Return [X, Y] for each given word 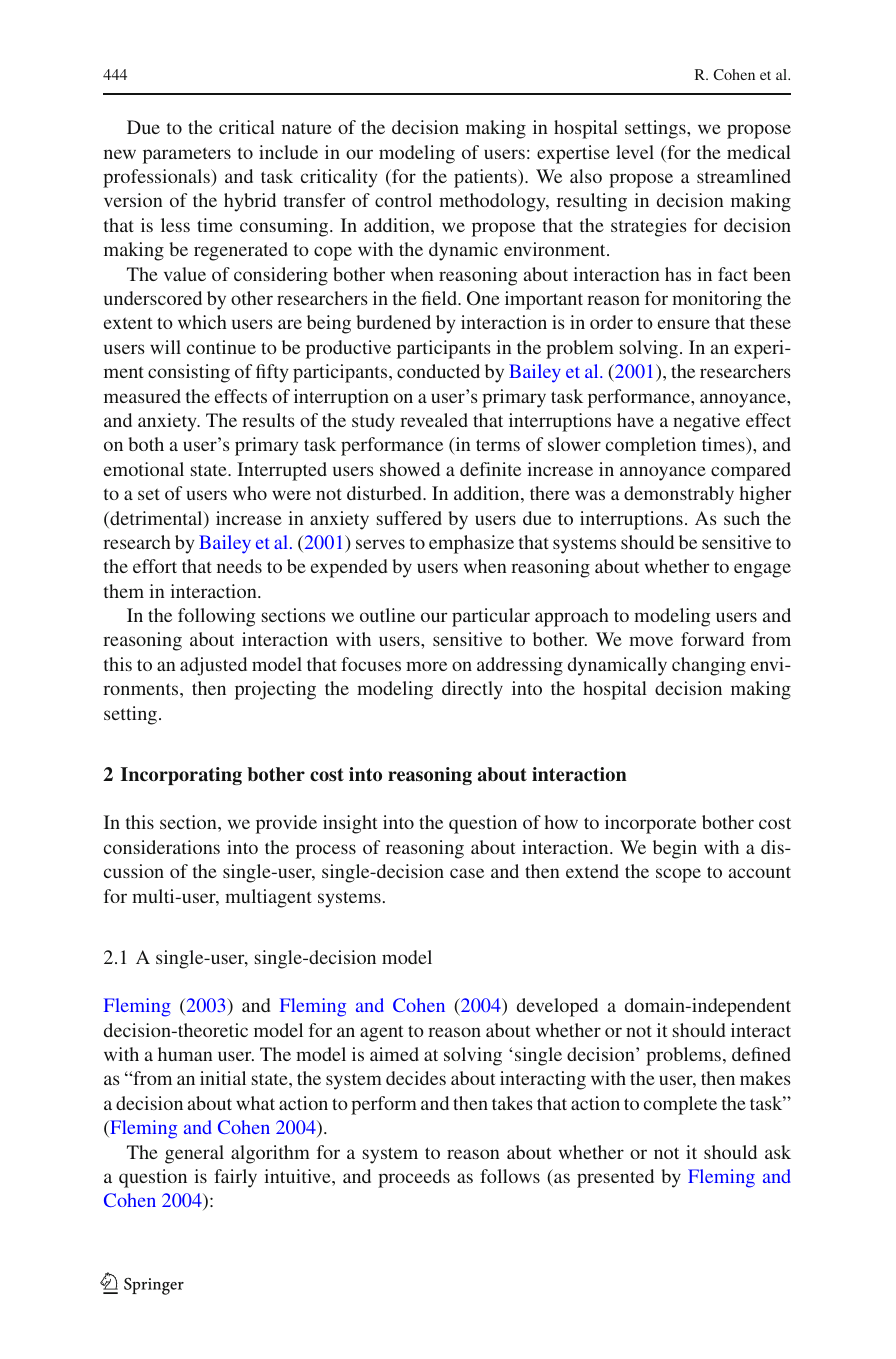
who [250, 493]
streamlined [744, 176]
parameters [187, 155]
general [194, 1154]
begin [675, 849]
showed [410, 469]
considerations [162, 847]
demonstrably [679, 495]
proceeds [414, 1178]
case [467, 873]
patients [486, 178]
